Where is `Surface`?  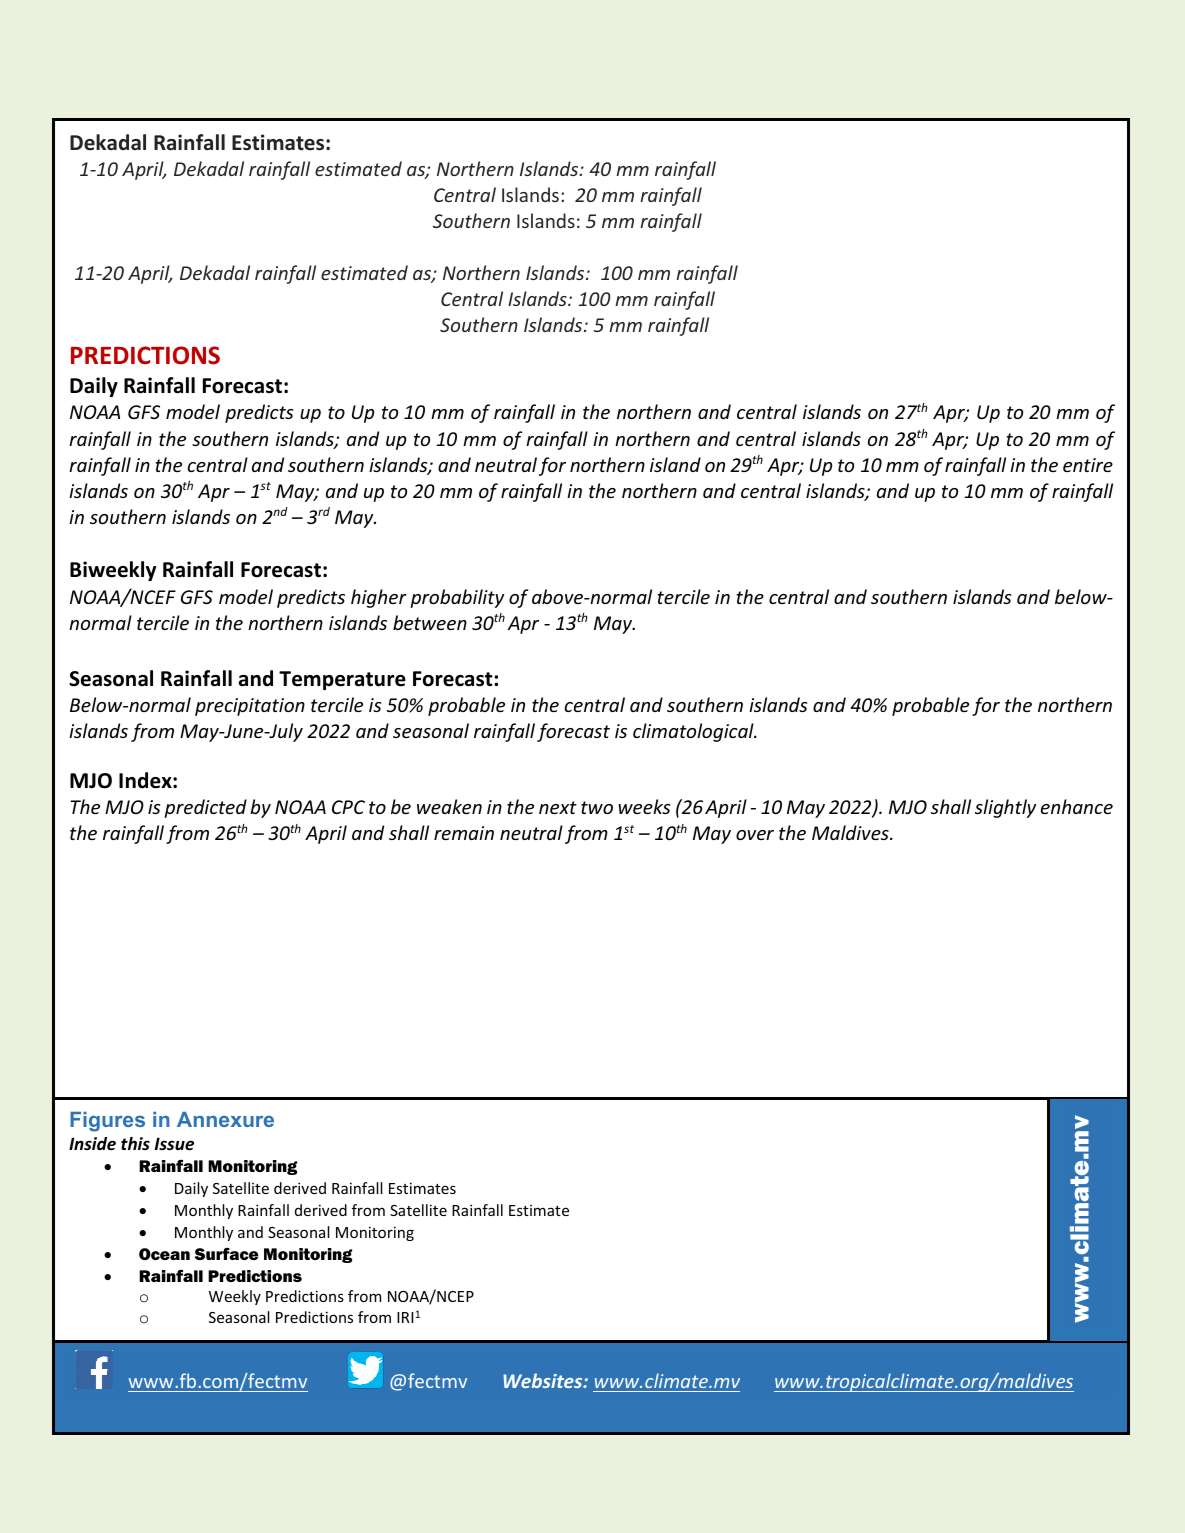 Surface is located at coordinates (227, 1254).
